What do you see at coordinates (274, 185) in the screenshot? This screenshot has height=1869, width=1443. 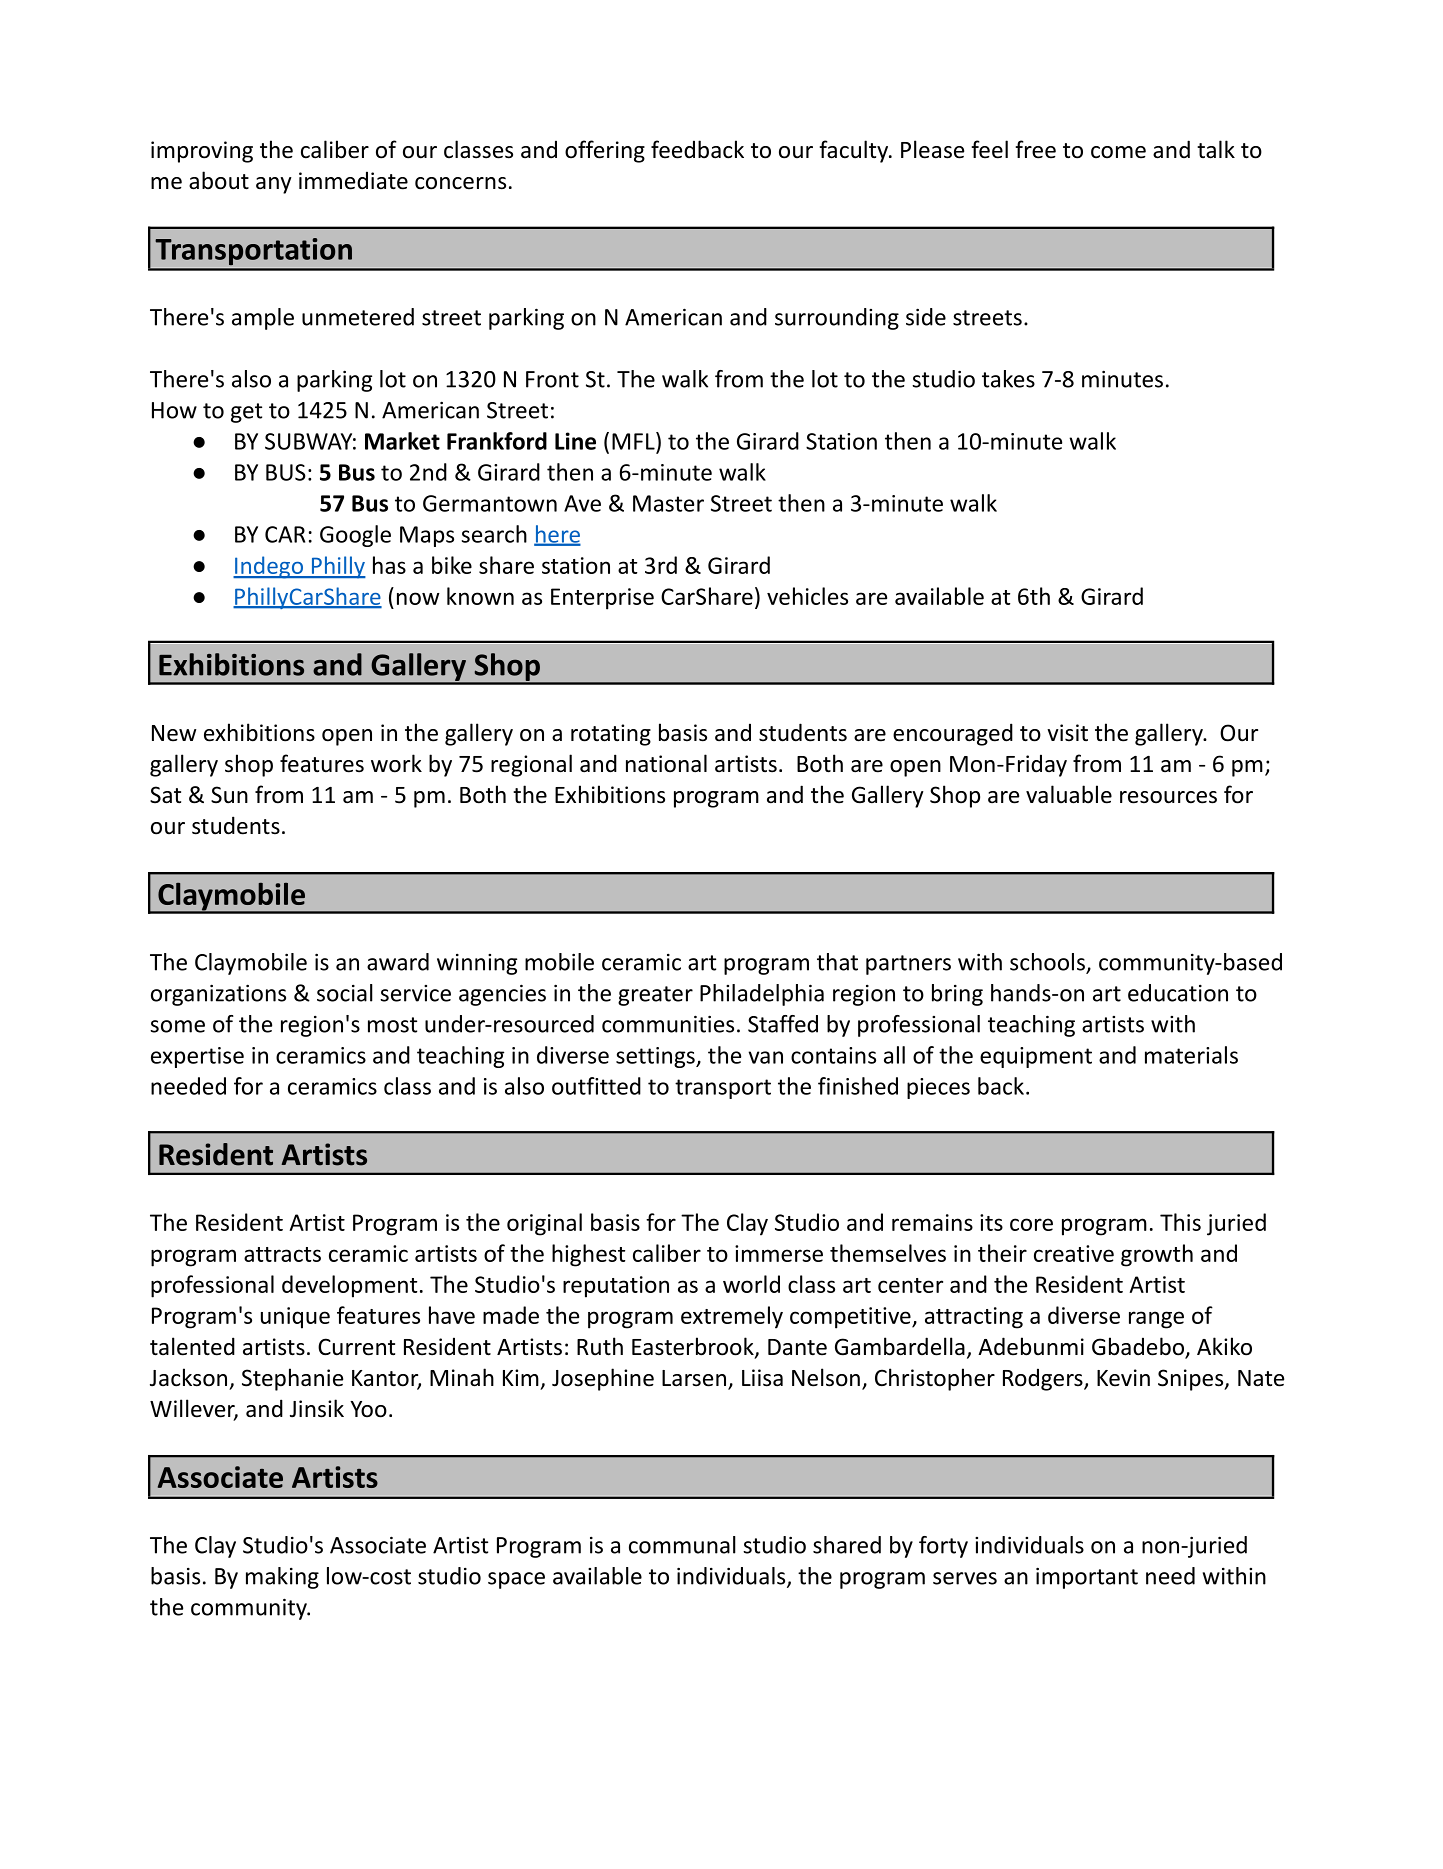 I see `any` at bounding box center [274, 185].
